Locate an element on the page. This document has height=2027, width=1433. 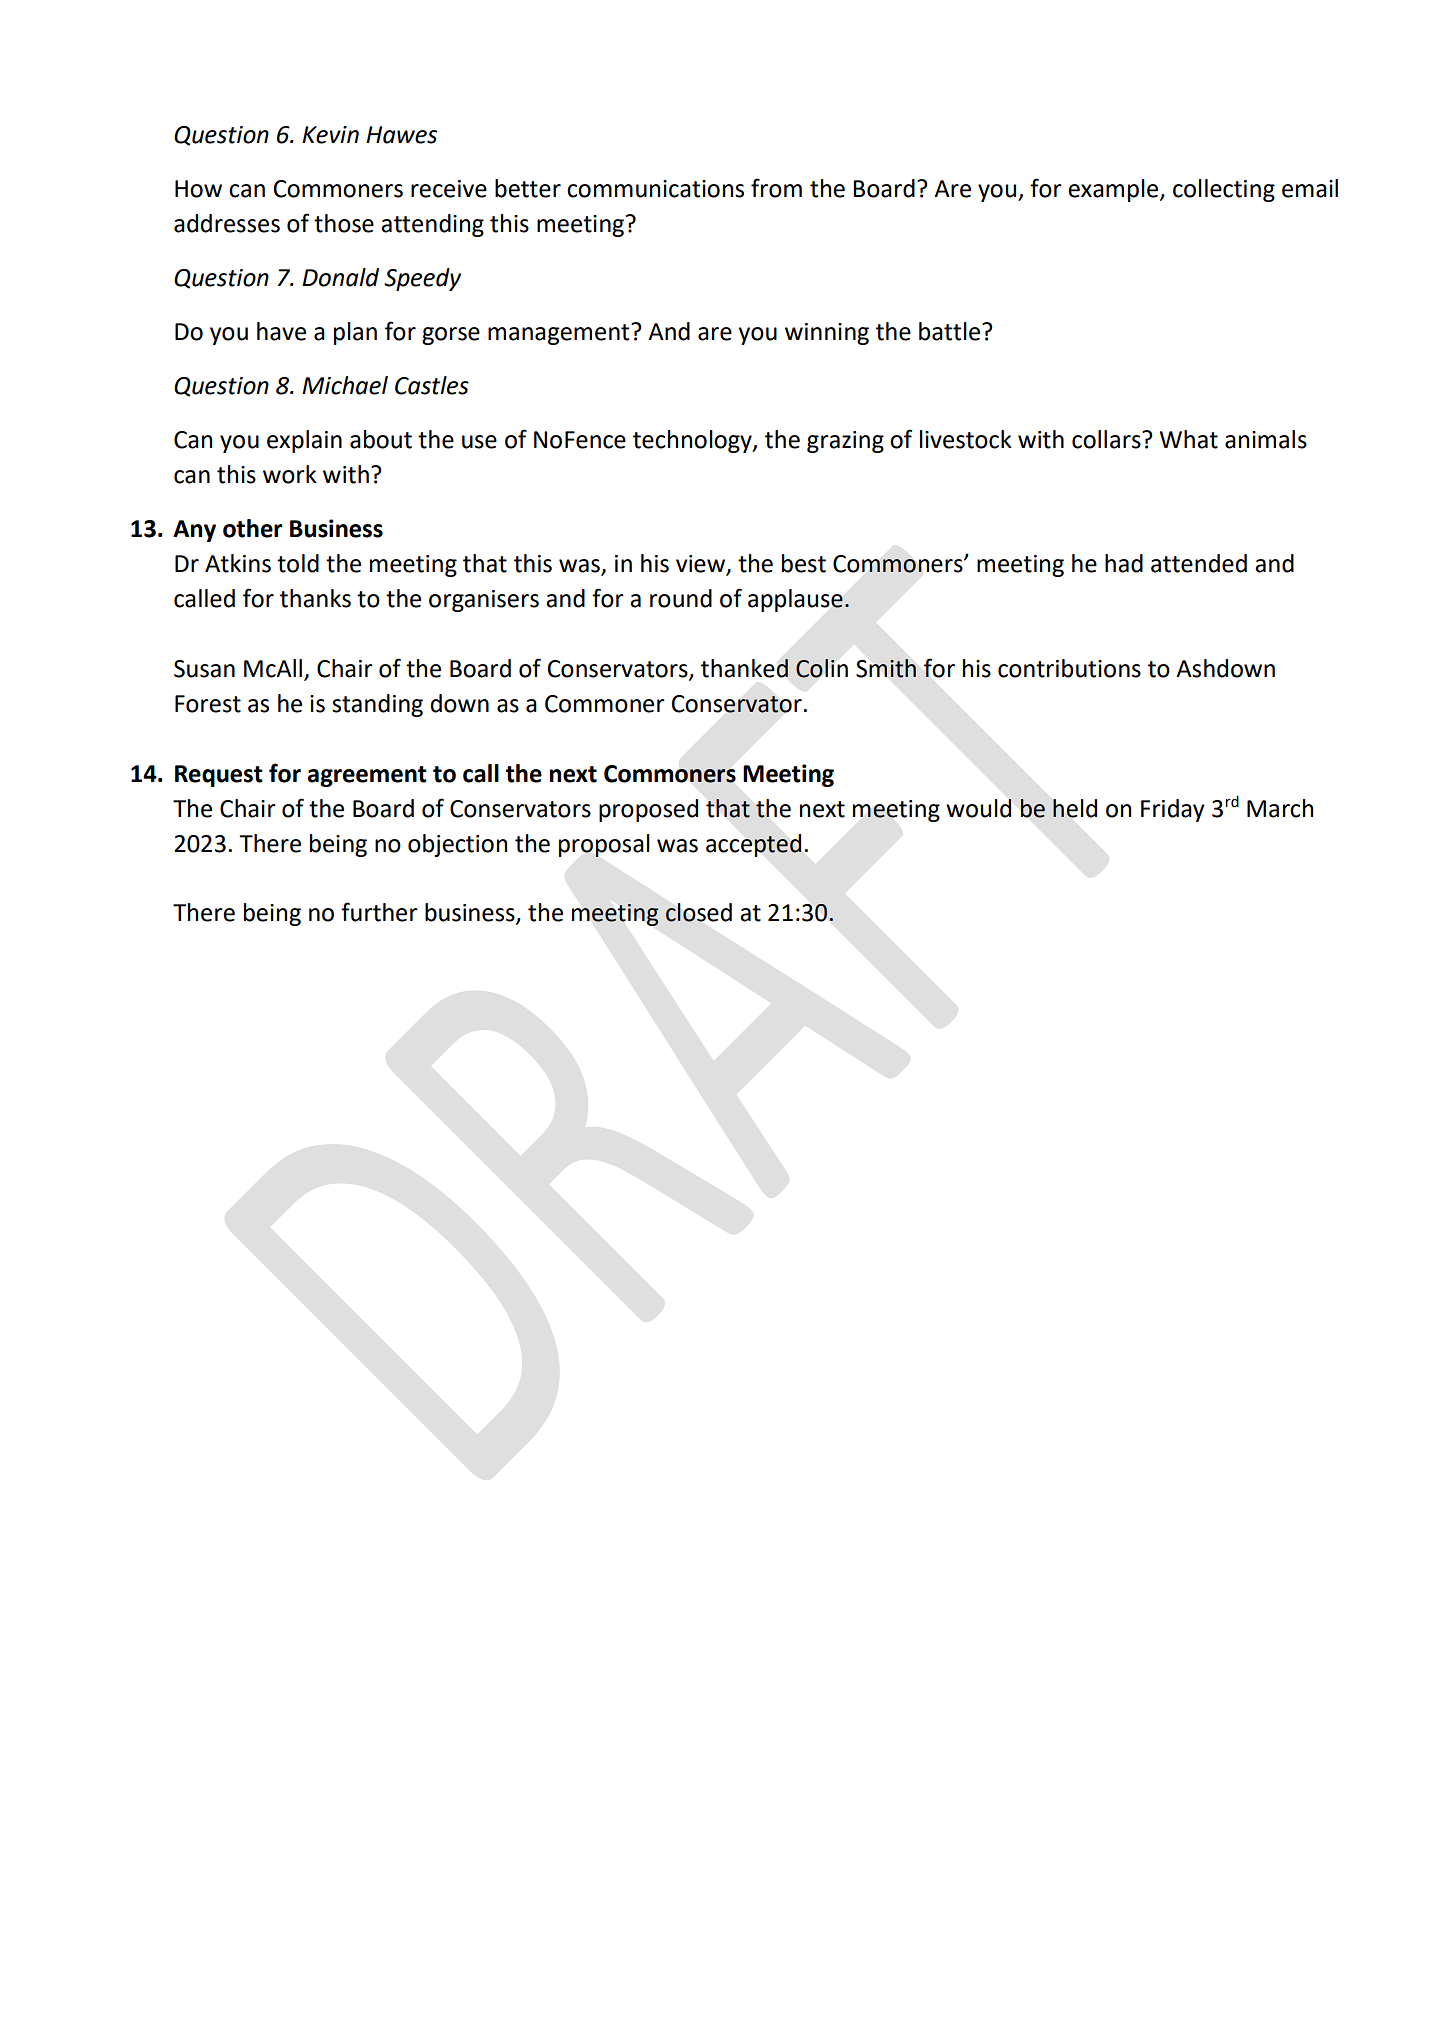
from is located at coordinates (776, 188).
